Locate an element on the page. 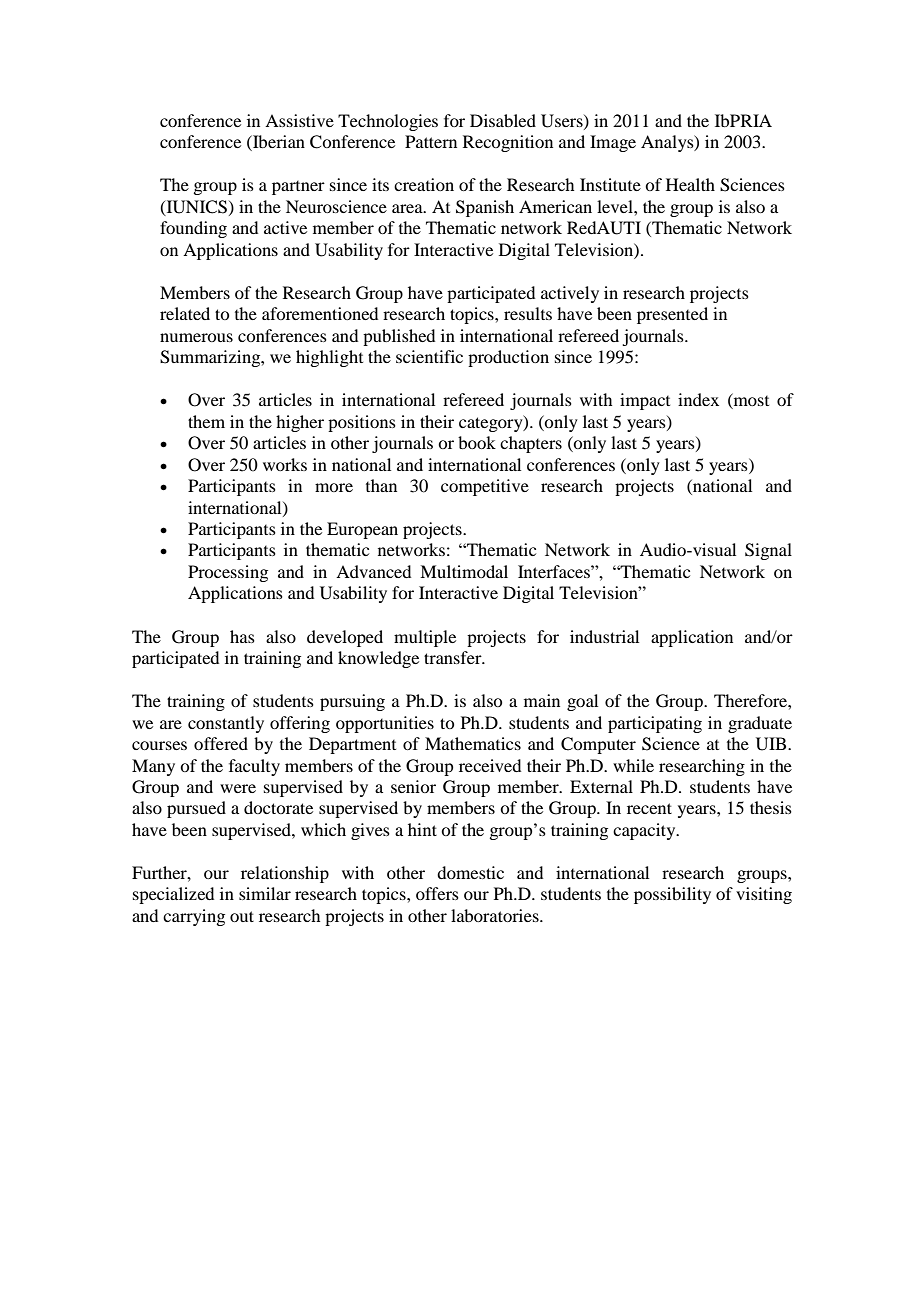 This page has width=924, height=1308. Health is located at coordinates (690, 184).
